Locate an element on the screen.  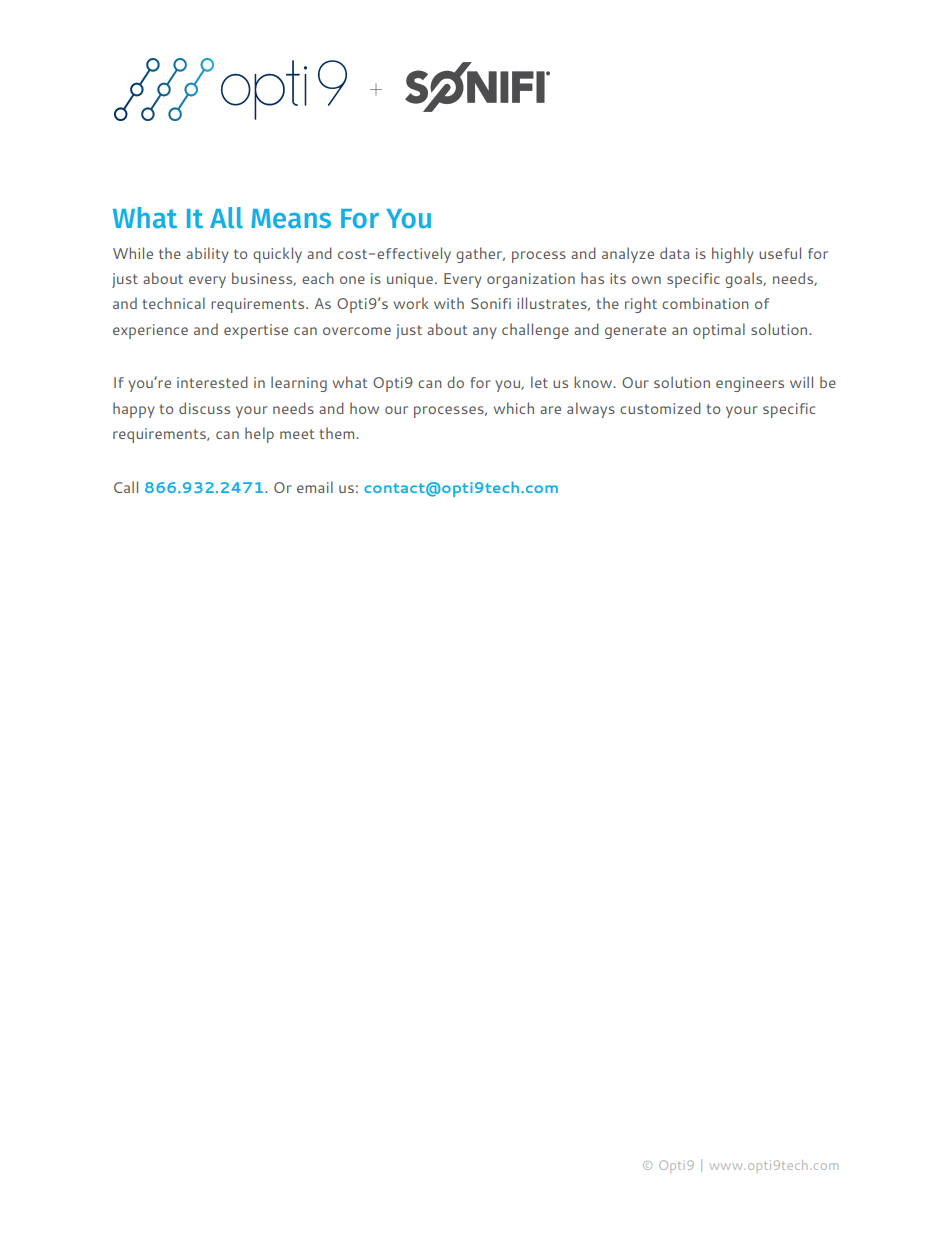
goals is located at coordinates (745, 280).
